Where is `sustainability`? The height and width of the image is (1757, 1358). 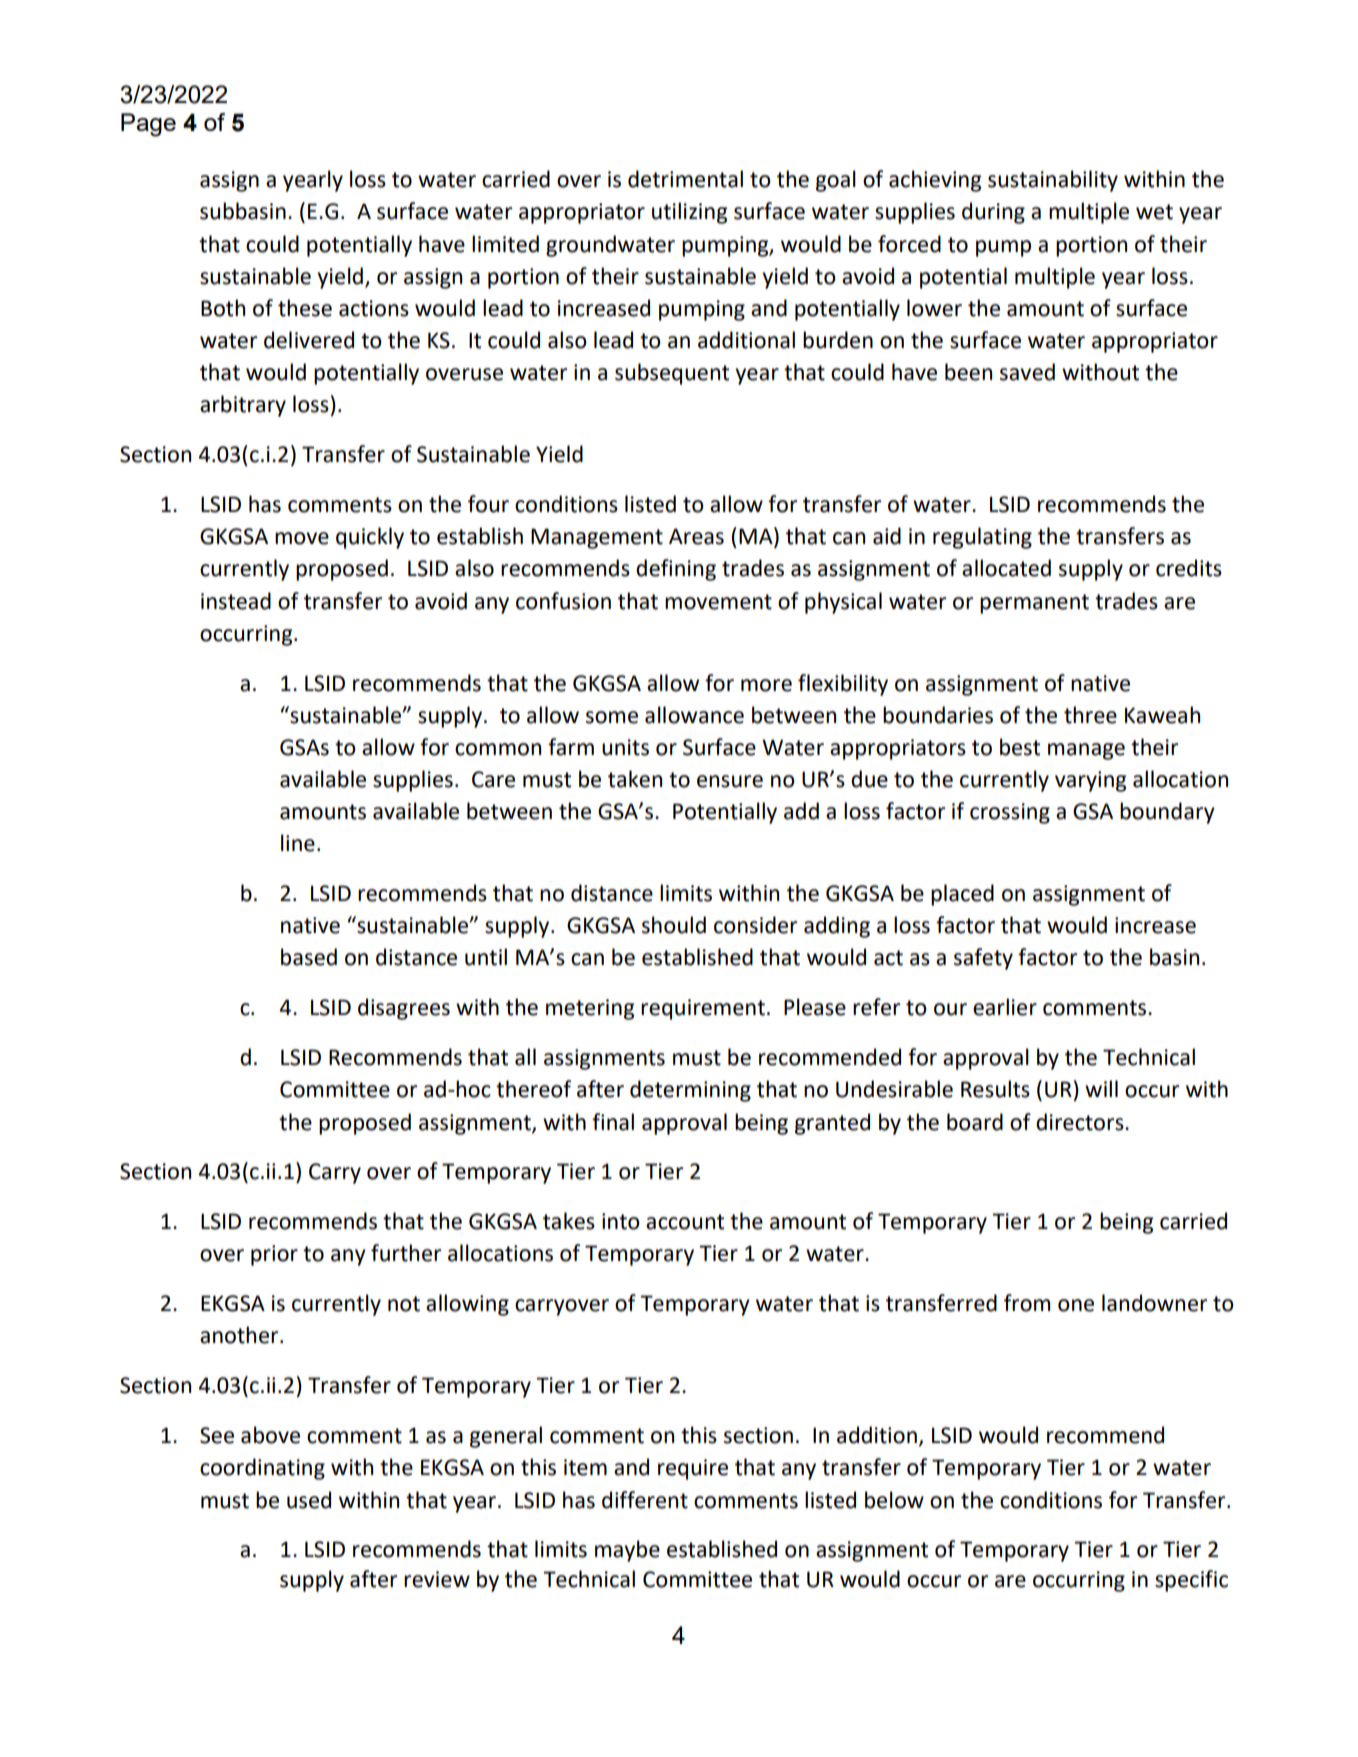 sustainability is located at coordinates (1053, 181).
